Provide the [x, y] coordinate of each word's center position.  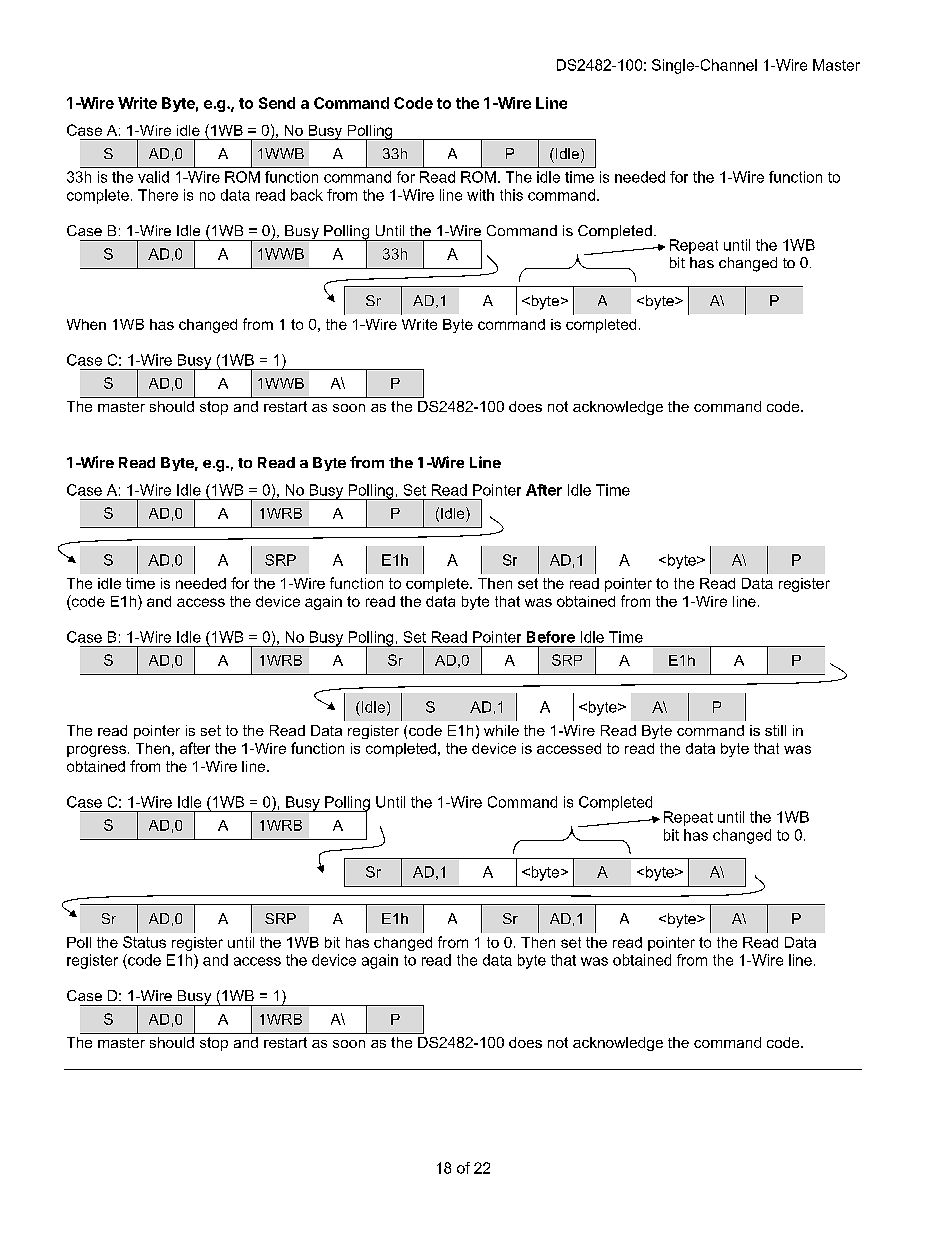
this [511, 195]
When [86, 324]
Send [277, 103]
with [480, 195]
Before [551, 637]
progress [96, 751]
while [501, 730]
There [158, 195]
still [775, 730]
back [307, 195]
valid [153, 177]
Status [144, 942]
